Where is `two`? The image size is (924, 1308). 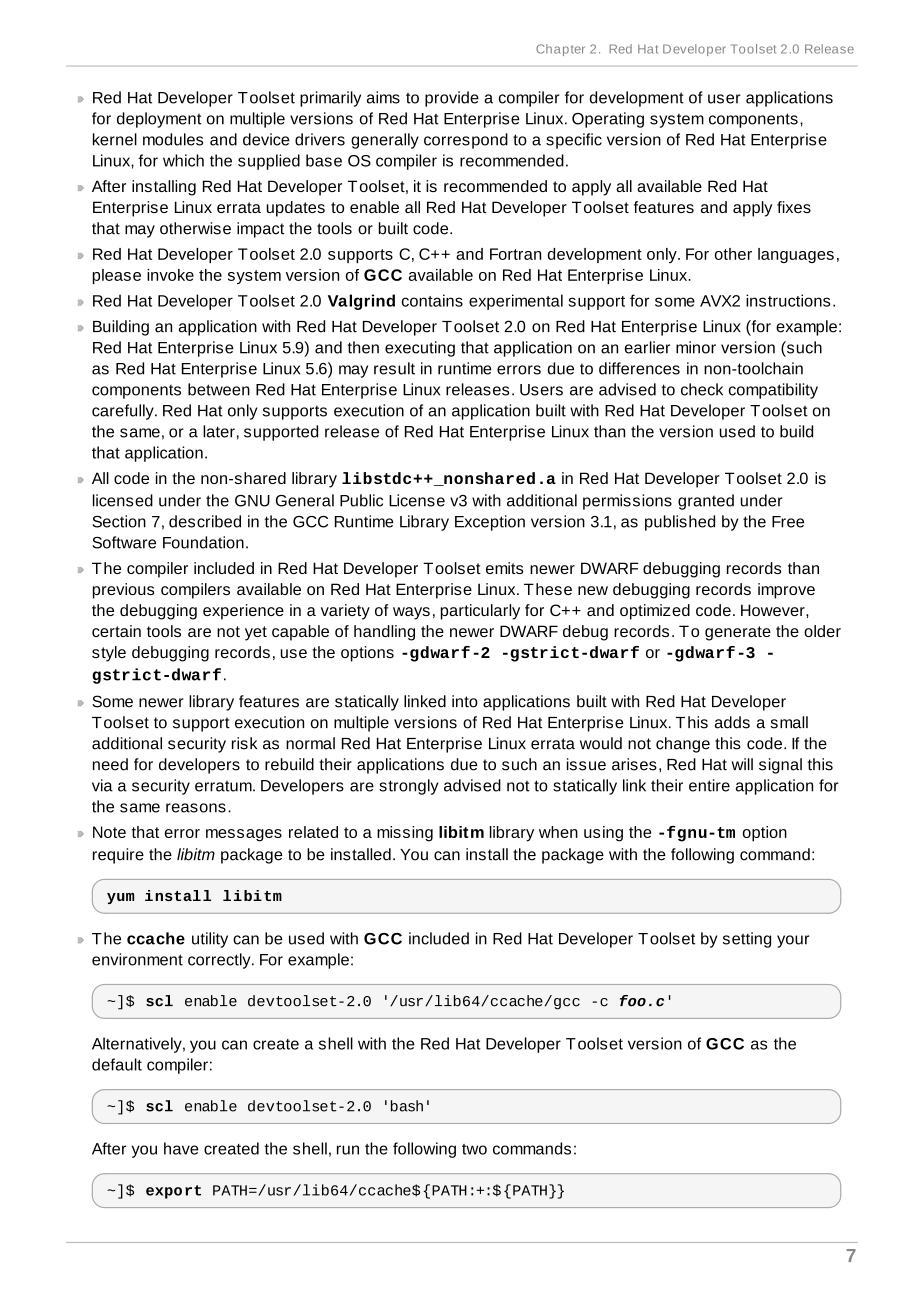
two is located at coordinates (474, 1149).
